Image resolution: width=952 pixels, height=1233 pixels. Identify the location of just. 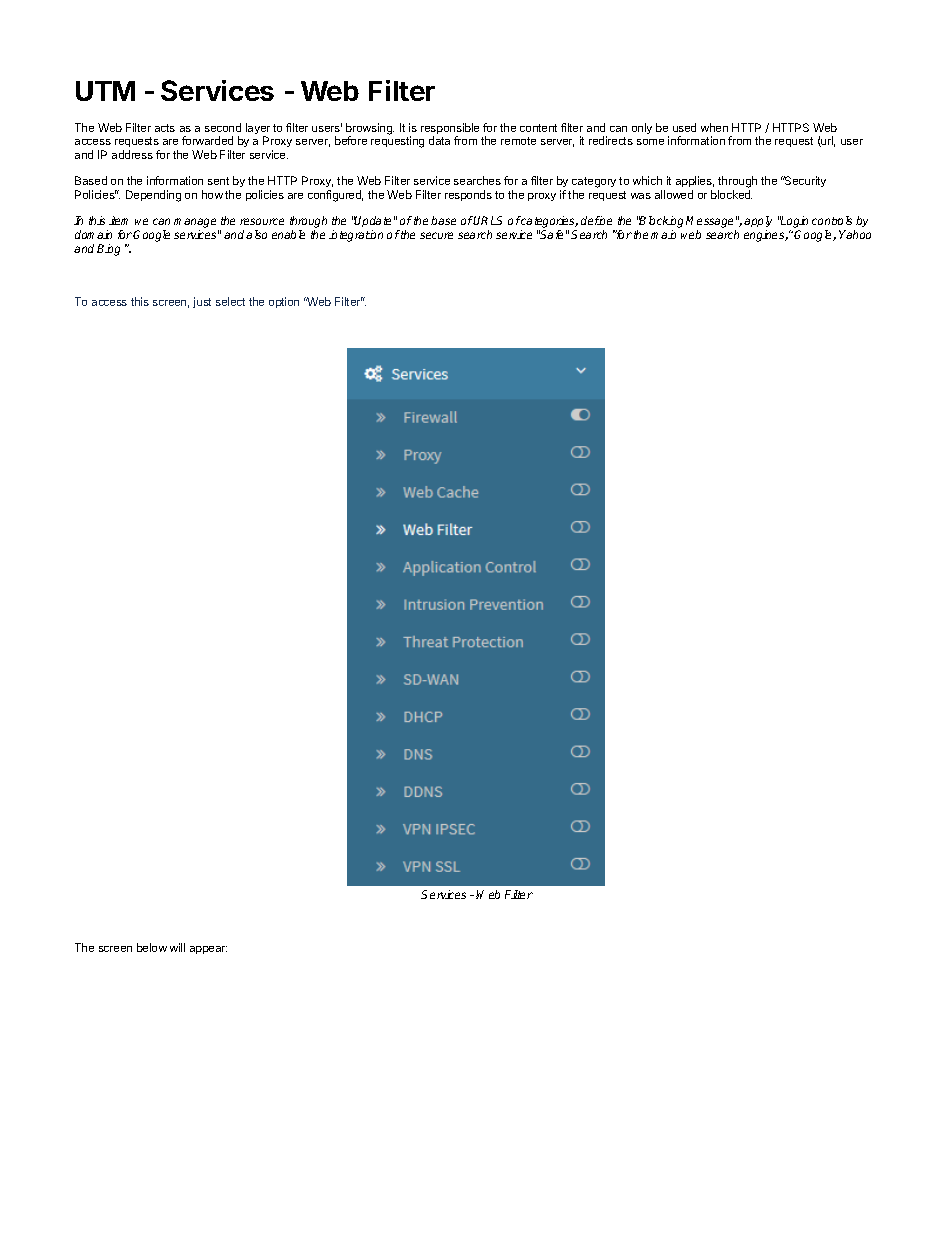
(202, 302).
